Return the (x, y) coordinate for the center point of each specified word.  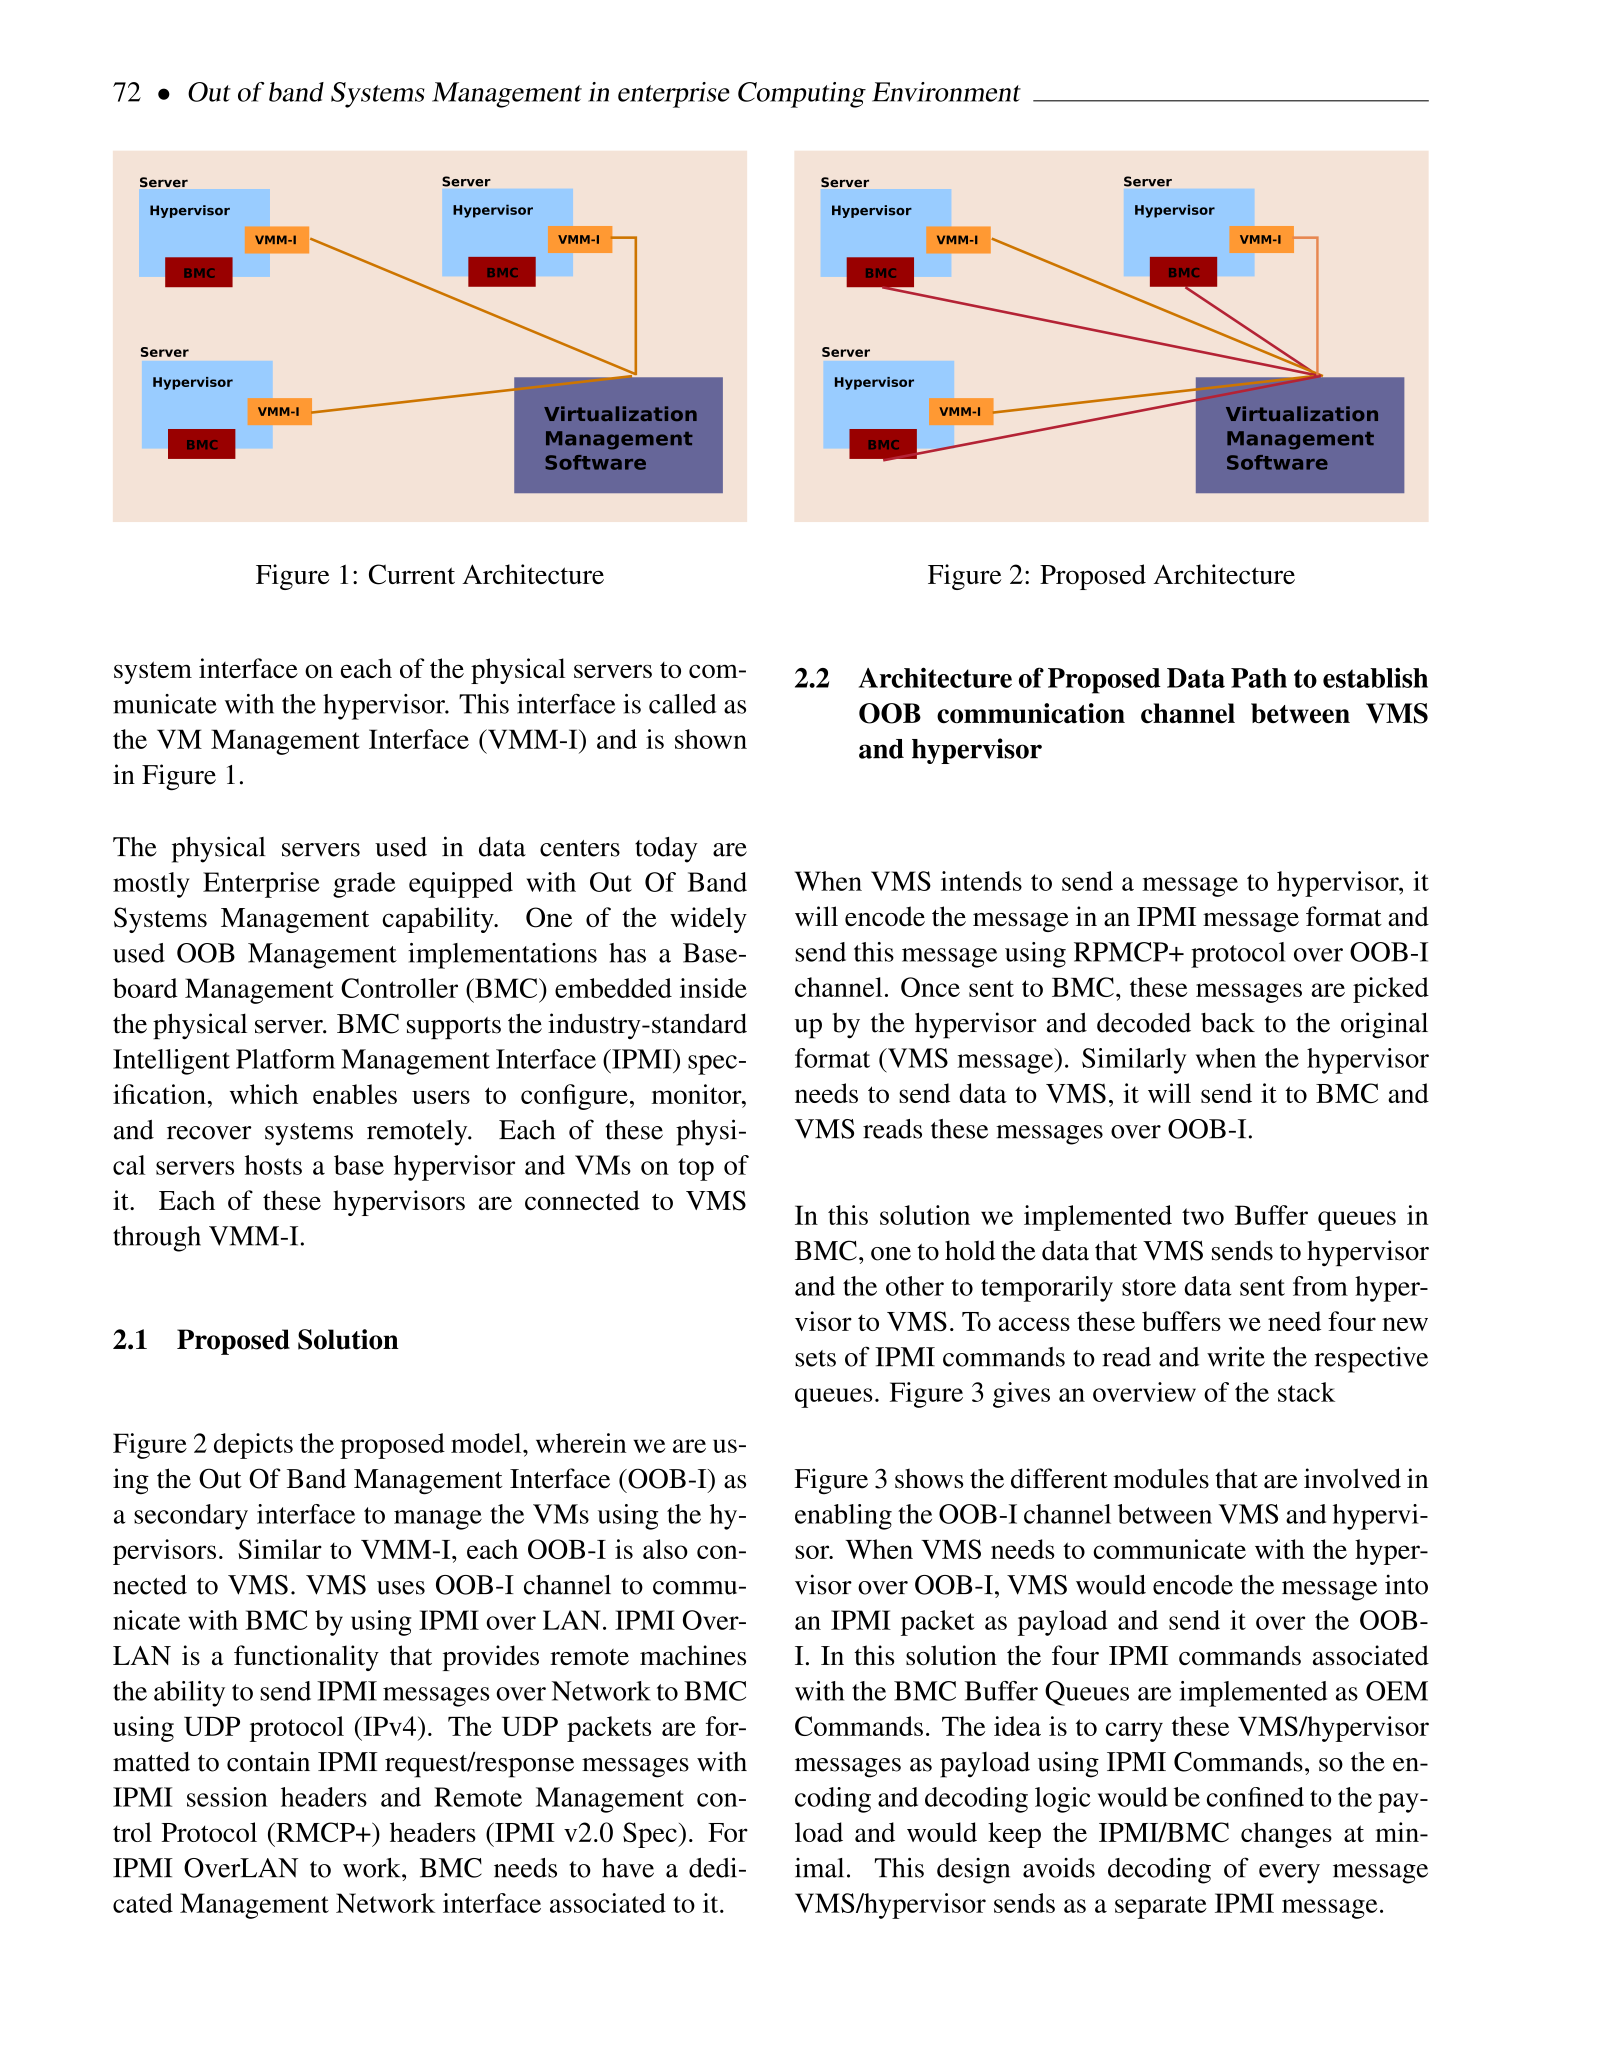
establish (1375, 678)
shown (711, 739)
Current (412, 574)
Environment (946, 92)
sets (815, 1358)
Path (1259, 678)
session (227, 1797)
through (157, 1239)
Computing (802, 95)
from (1320, 1286)
